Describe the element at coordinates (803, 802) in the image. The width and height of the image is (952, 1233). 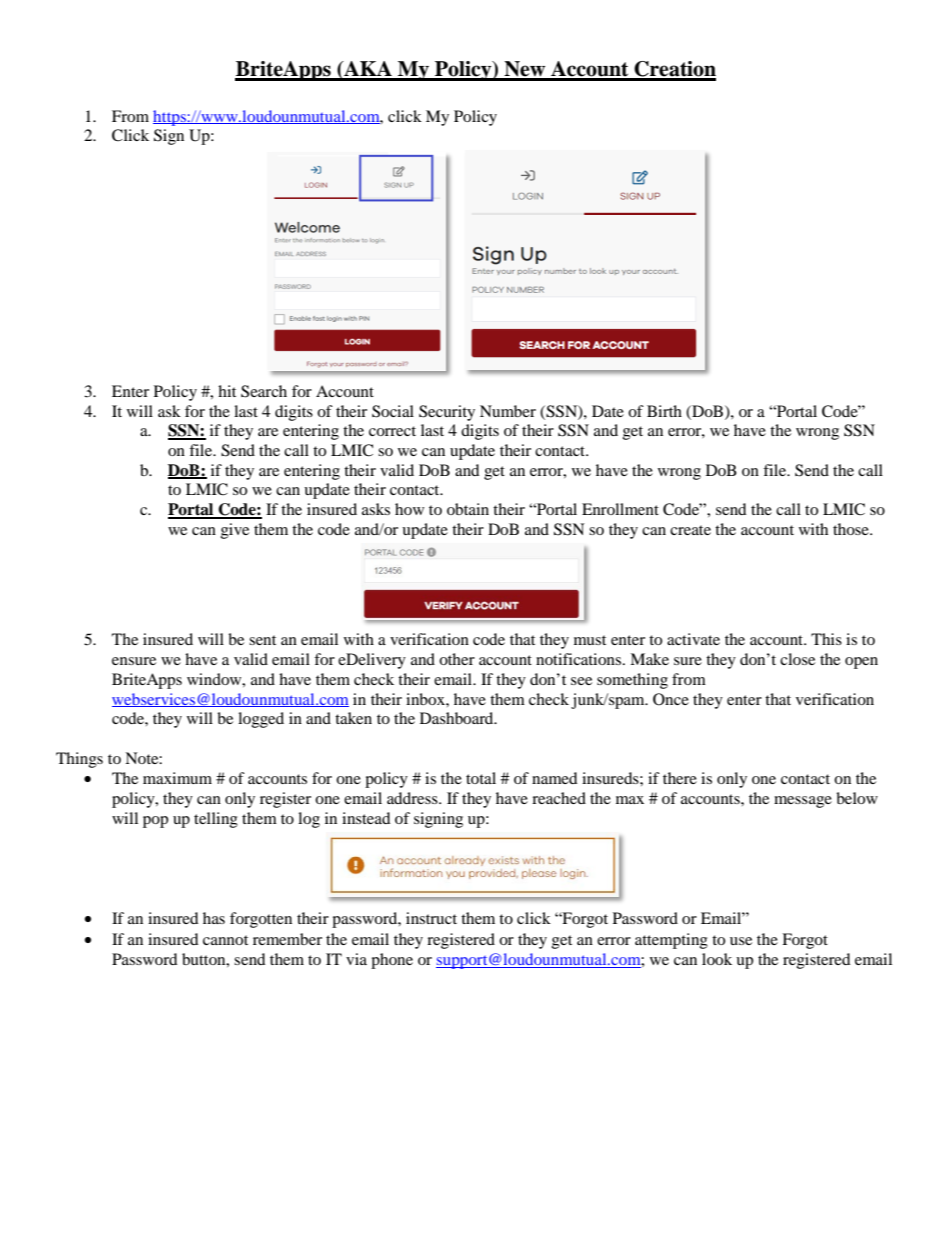
I see `message` at that location.
